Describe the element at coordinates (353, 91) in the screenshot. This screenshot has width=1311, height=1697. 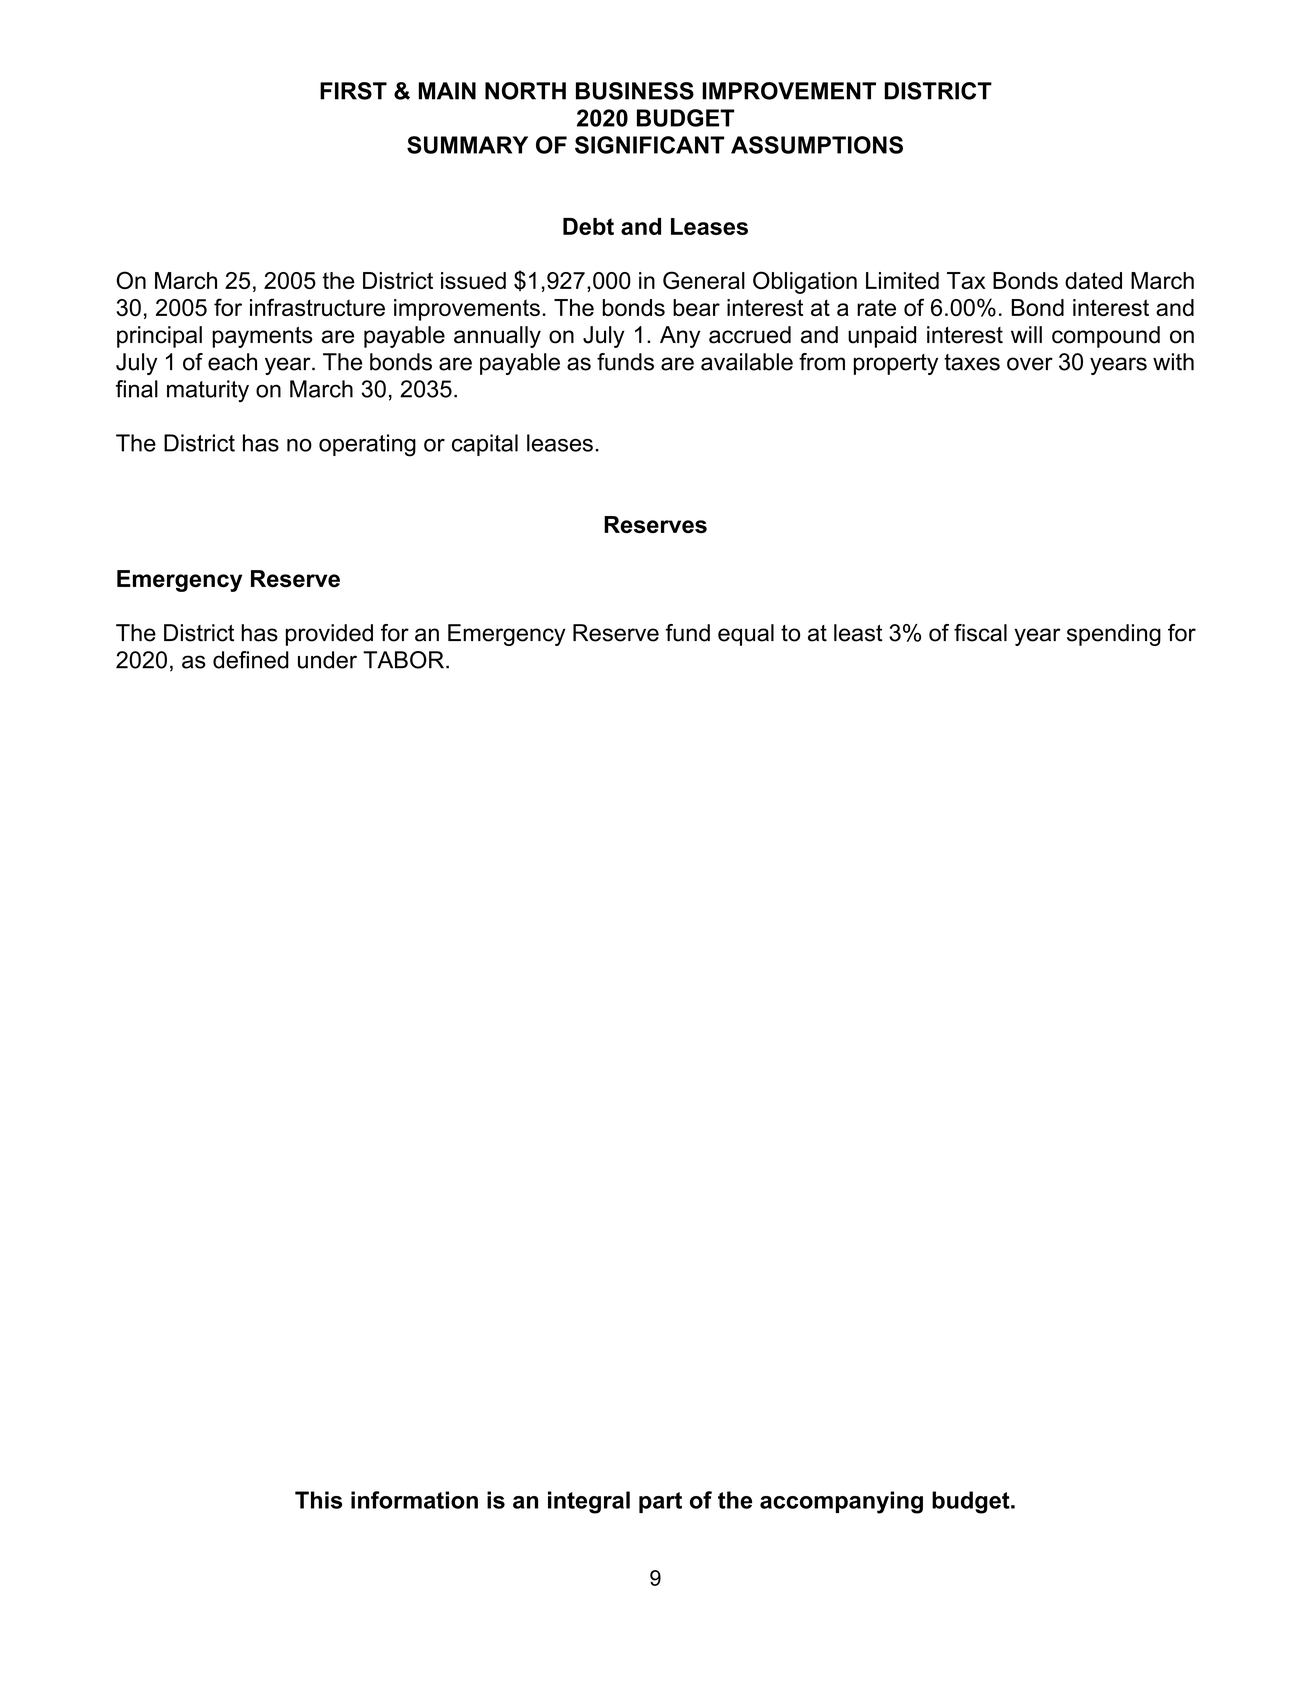
I see `FIRST` at that location.
